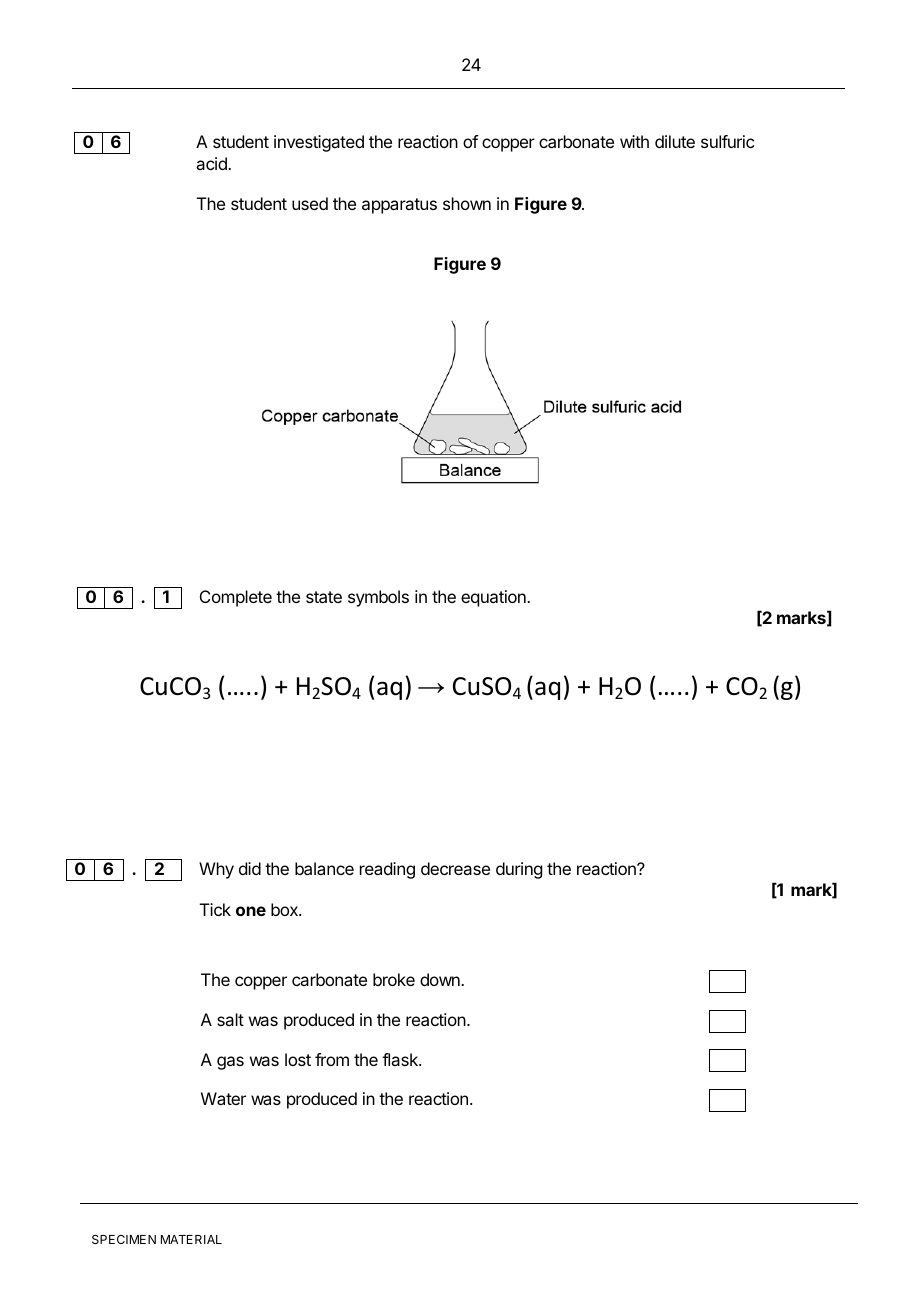  I want to click on from, so click(332, 1059).
